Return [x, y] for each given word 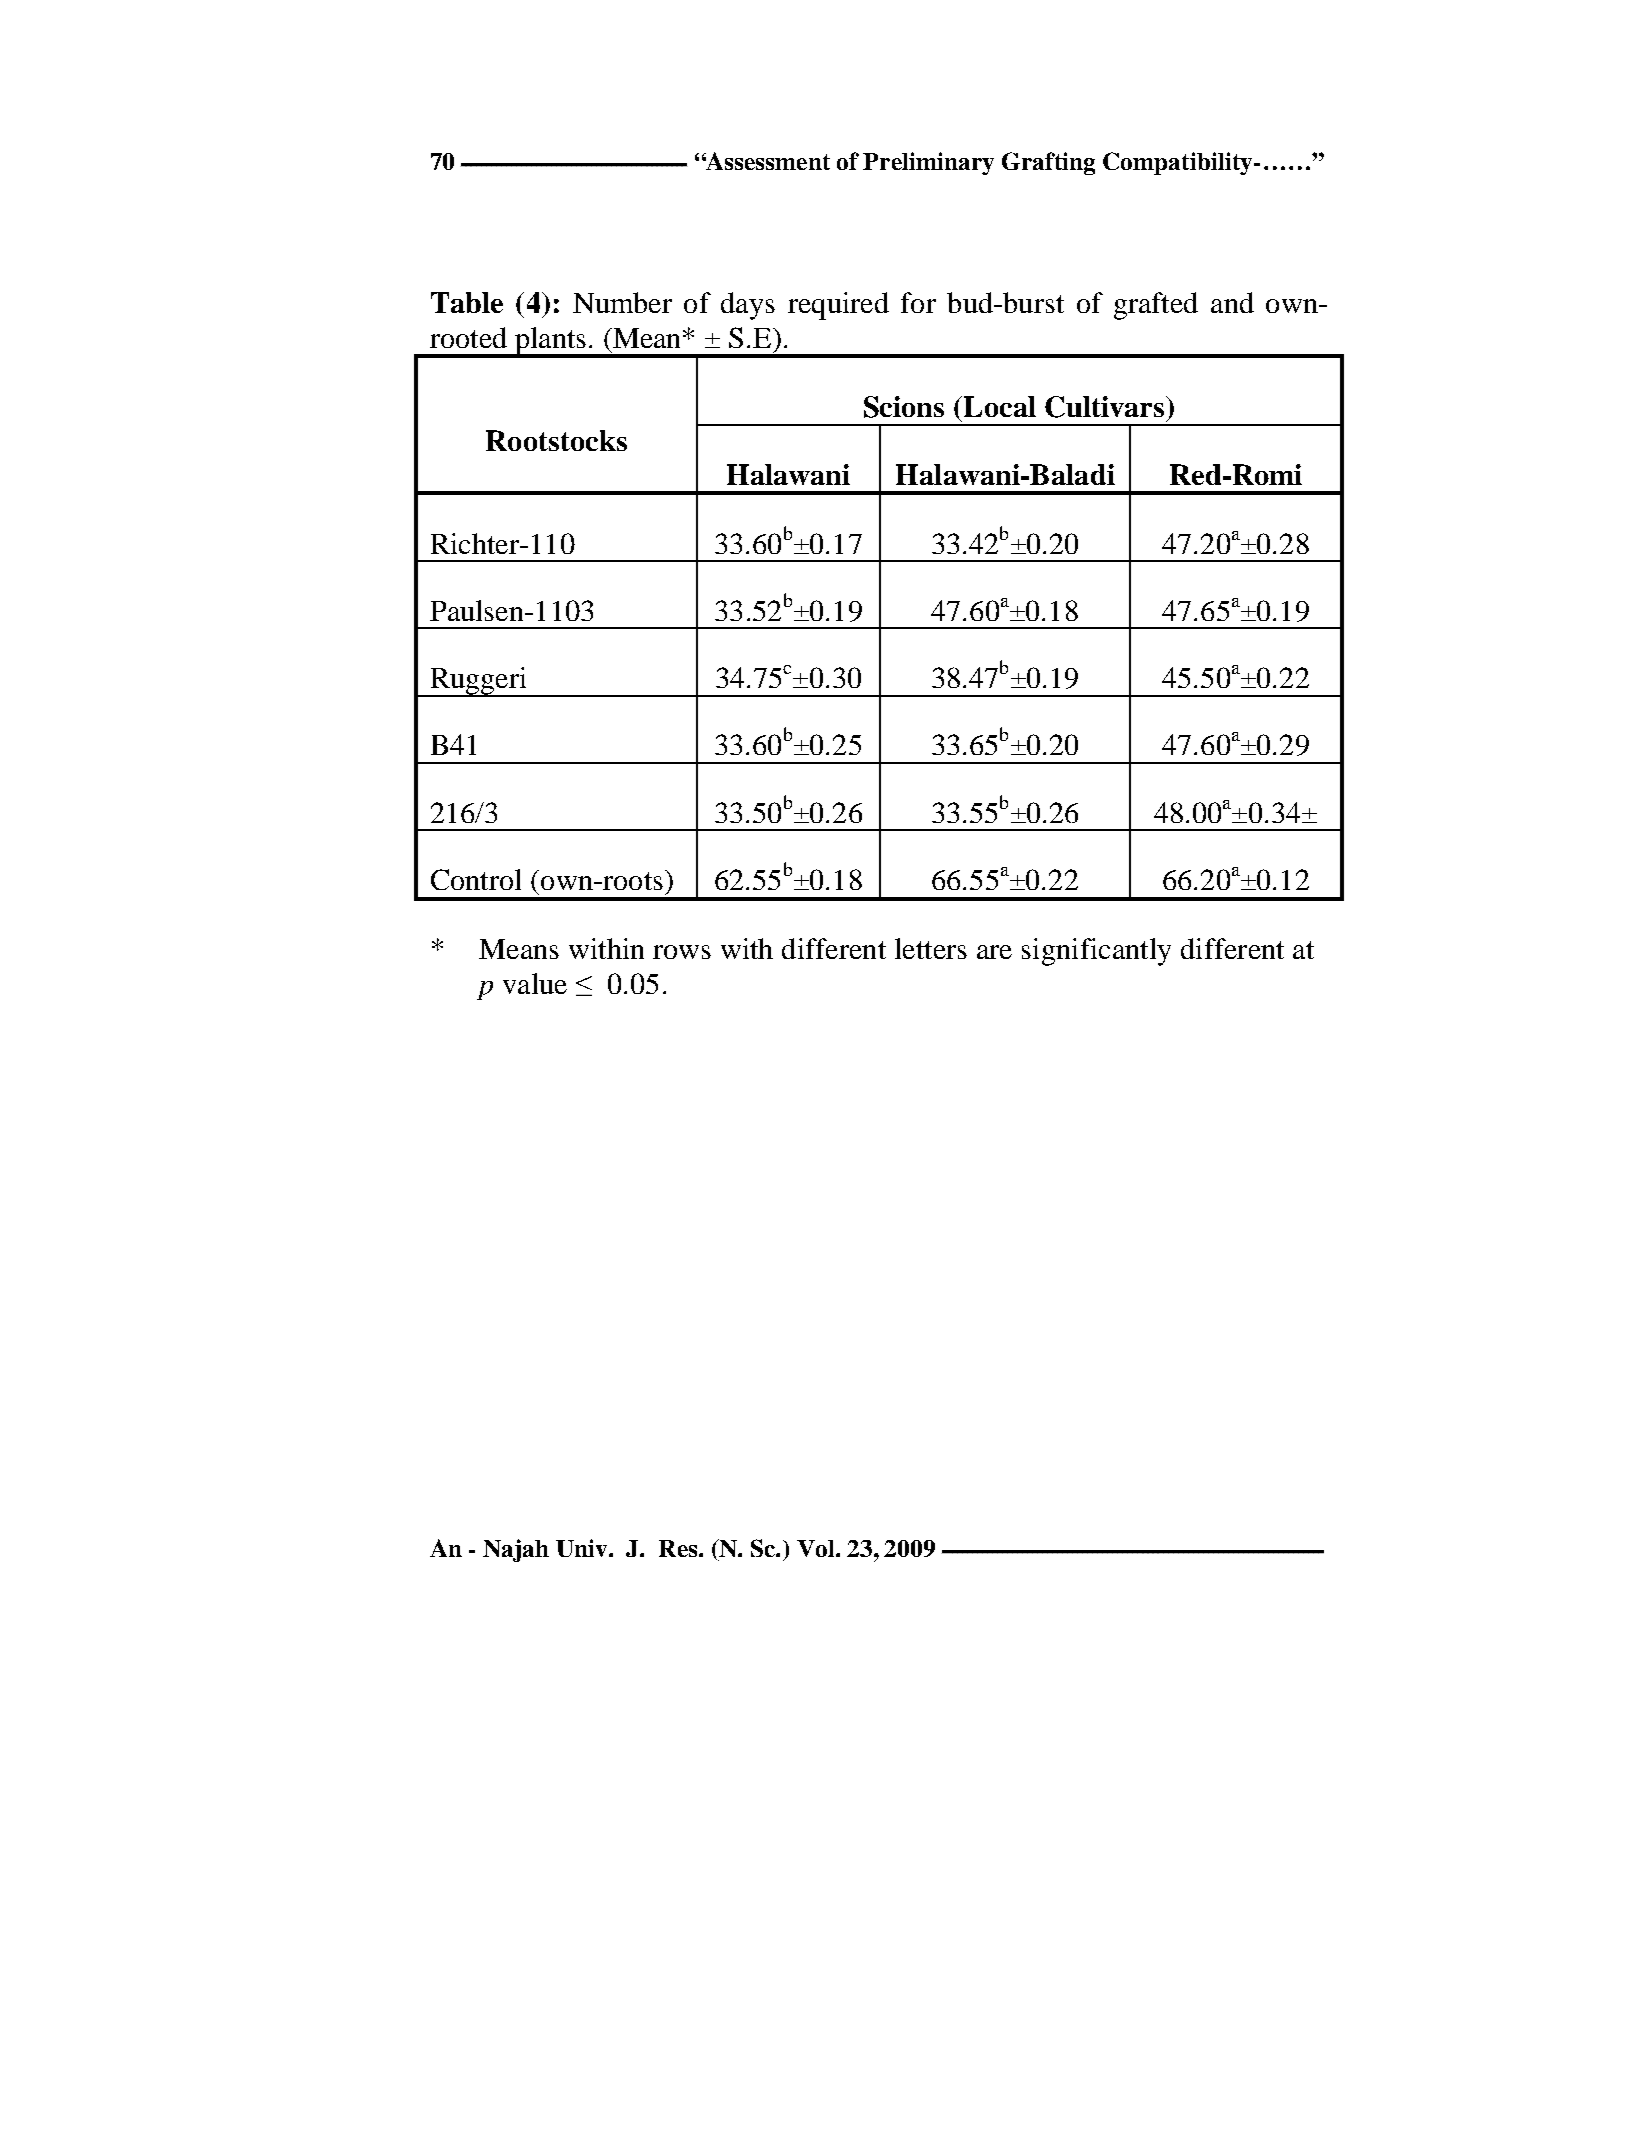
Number [622, 302]
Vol [817, 1548]
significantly [1096, 952]
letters [931, 948]
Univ [583, 1548]
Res [679, 1548]
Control [476, 879]
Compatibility [1179, 163]
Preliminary [928, 163]
